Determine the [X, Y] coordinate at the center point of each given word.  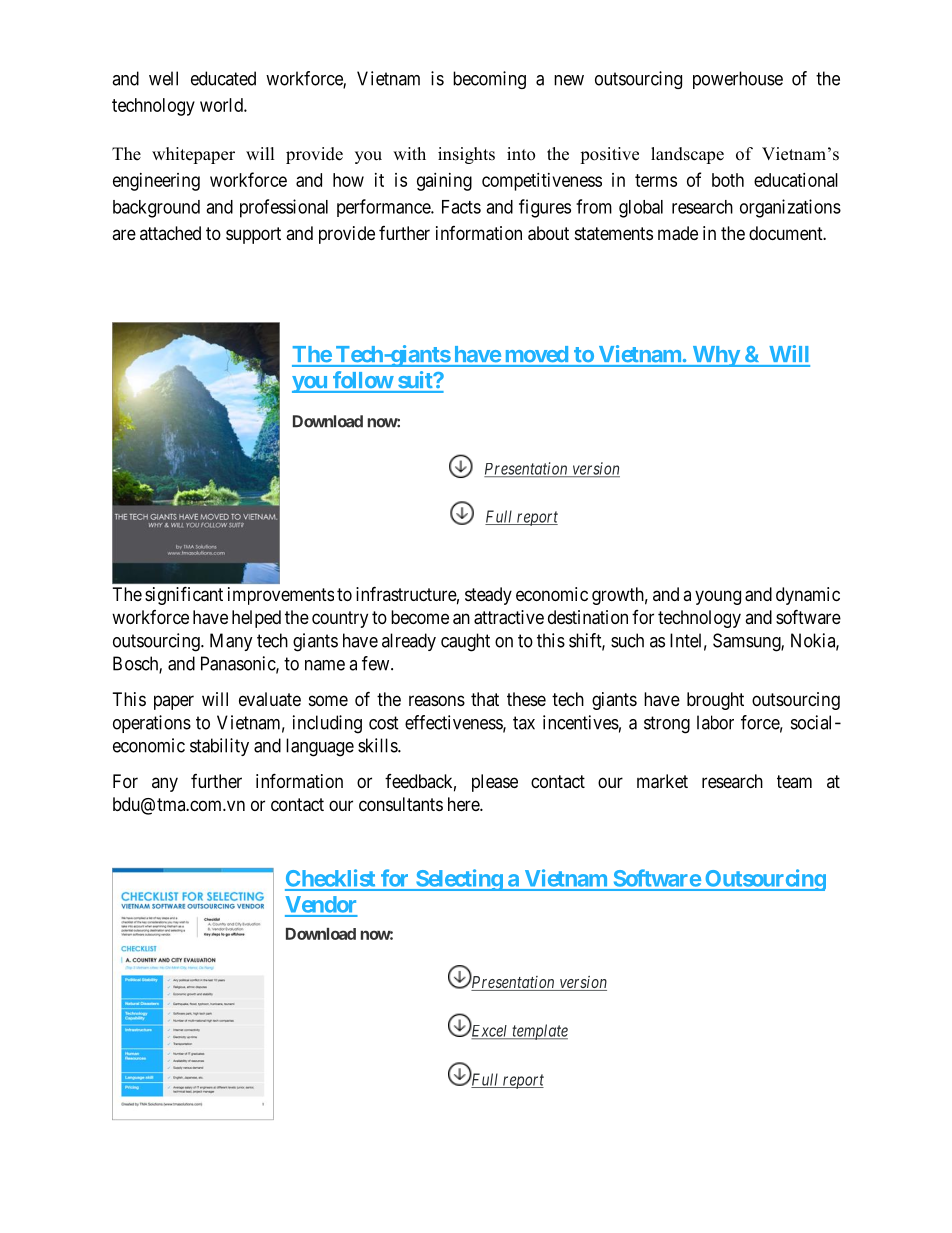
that [485, 699]
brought [715, 701]
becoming [489, 80]
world [222, 105]
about [548, 233]
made [678, 233]
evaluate [270, 699]
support [253, 235]
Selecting [459, 880]
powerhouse [738, 80]
